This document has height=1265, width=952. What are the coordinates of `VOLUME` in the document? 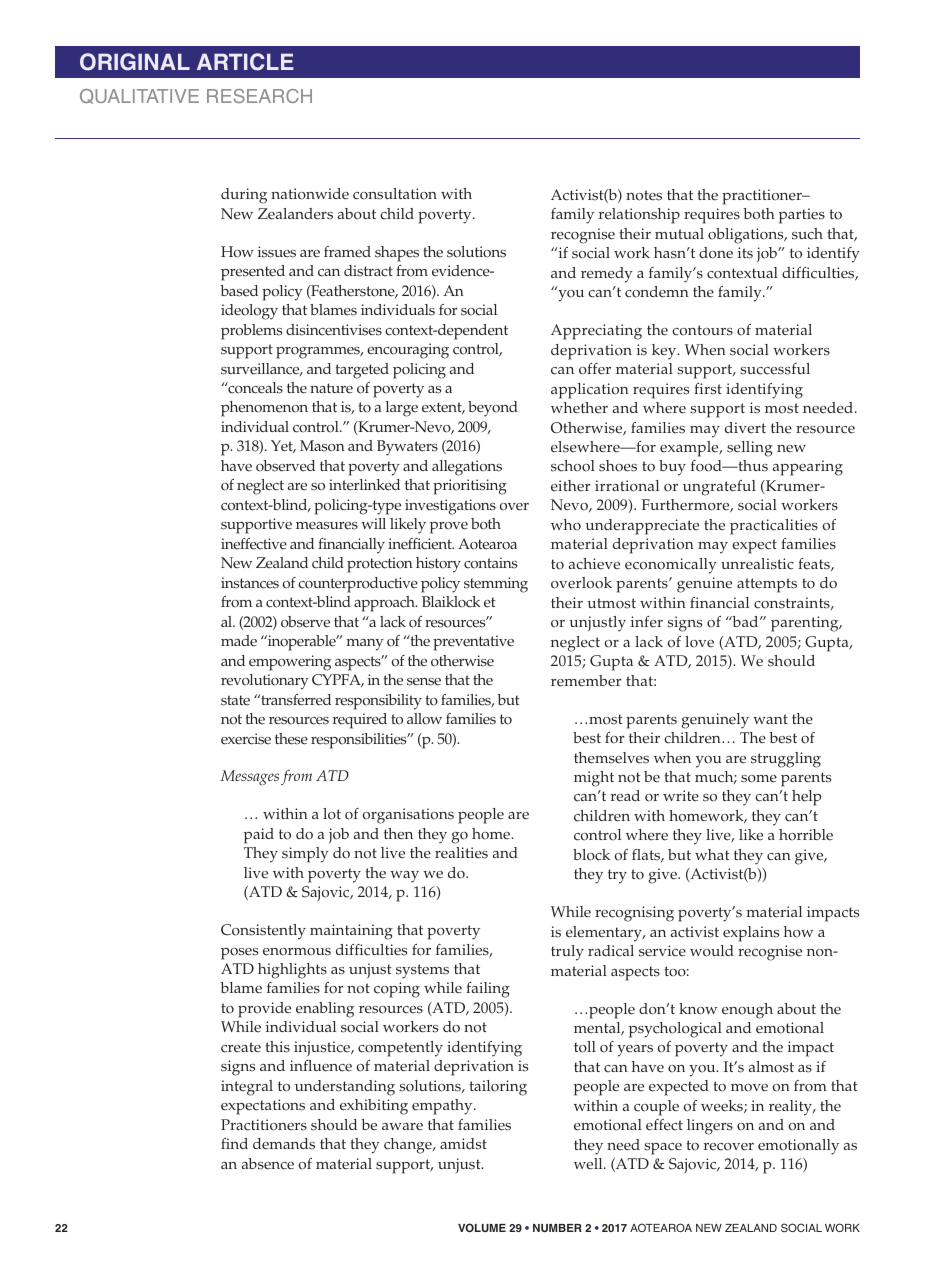 It's located at (482, 1227).
